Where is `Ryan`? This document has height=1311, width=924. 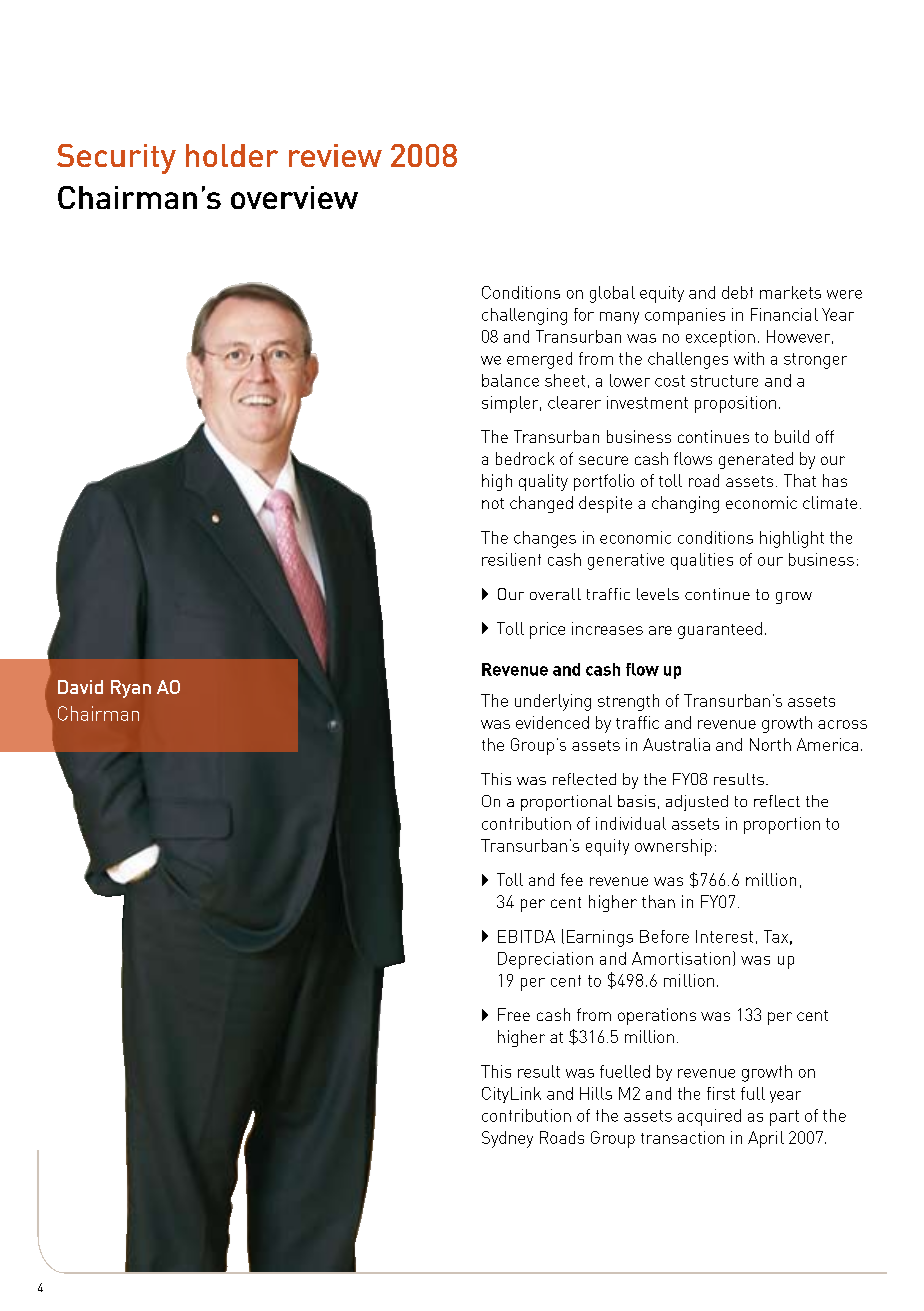
Ryan is located at coordinates (131, 689).
